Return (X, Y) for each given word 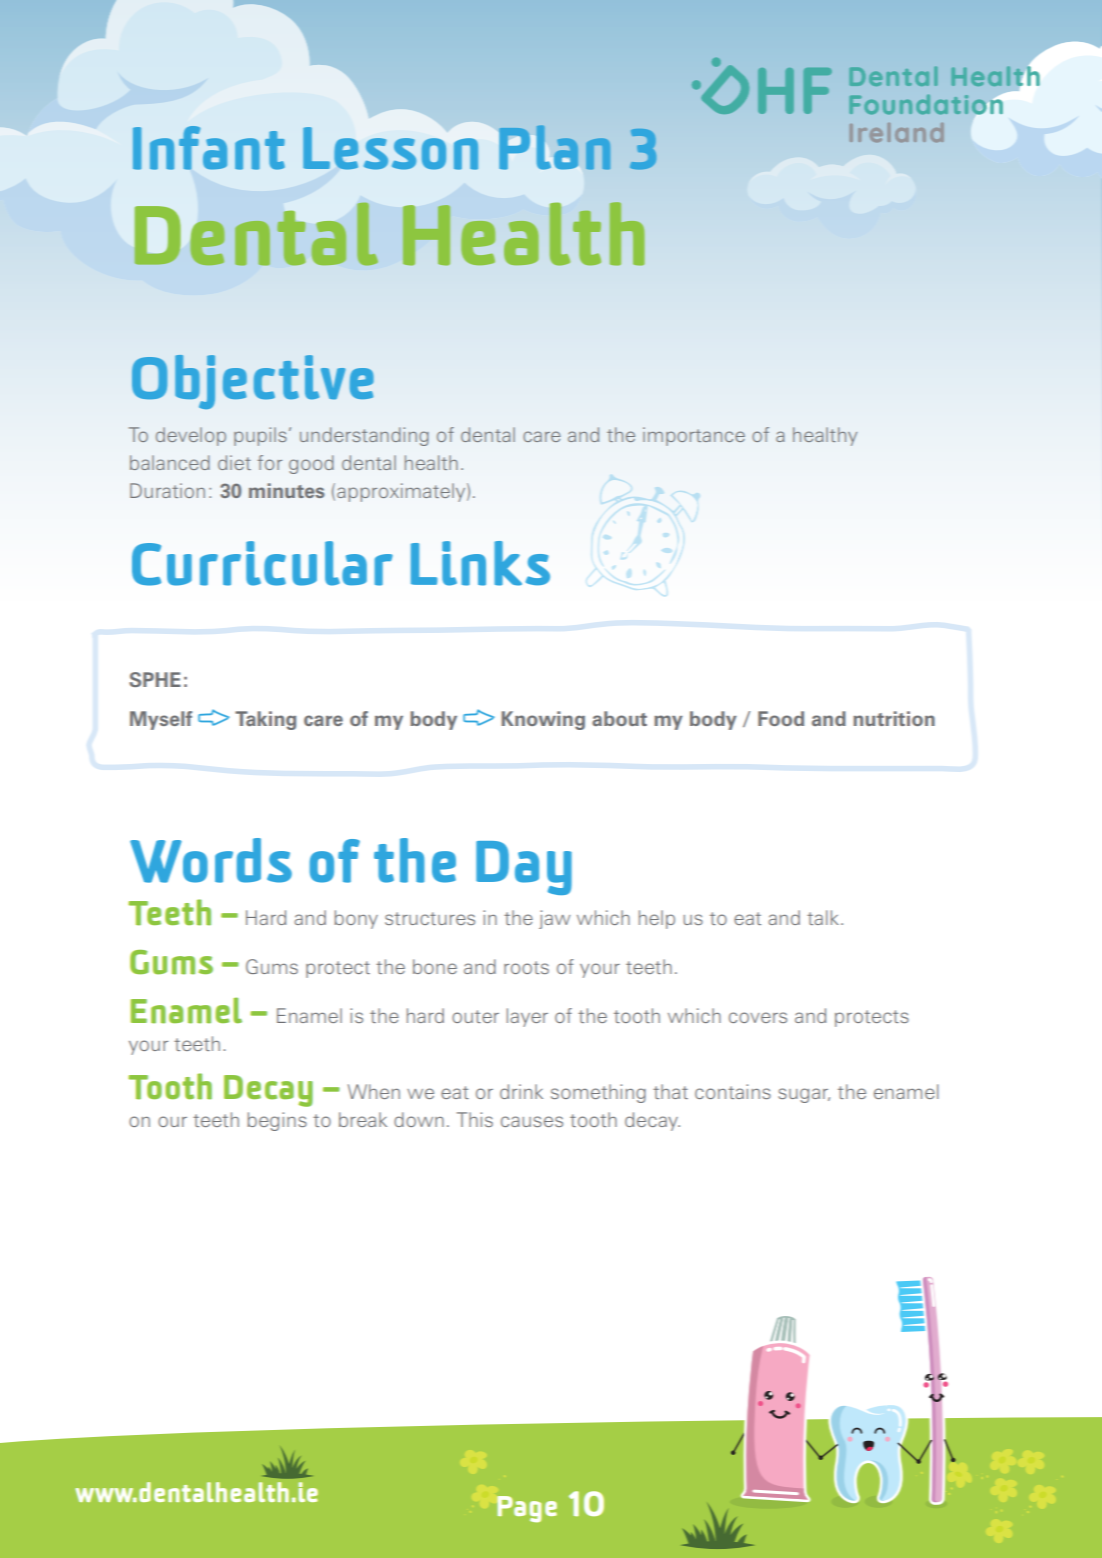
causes (532, 1121)
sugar (804, 1095)
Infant (209, 148)
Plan (555, 147)
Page (527, 1509)
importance (694, 436)
